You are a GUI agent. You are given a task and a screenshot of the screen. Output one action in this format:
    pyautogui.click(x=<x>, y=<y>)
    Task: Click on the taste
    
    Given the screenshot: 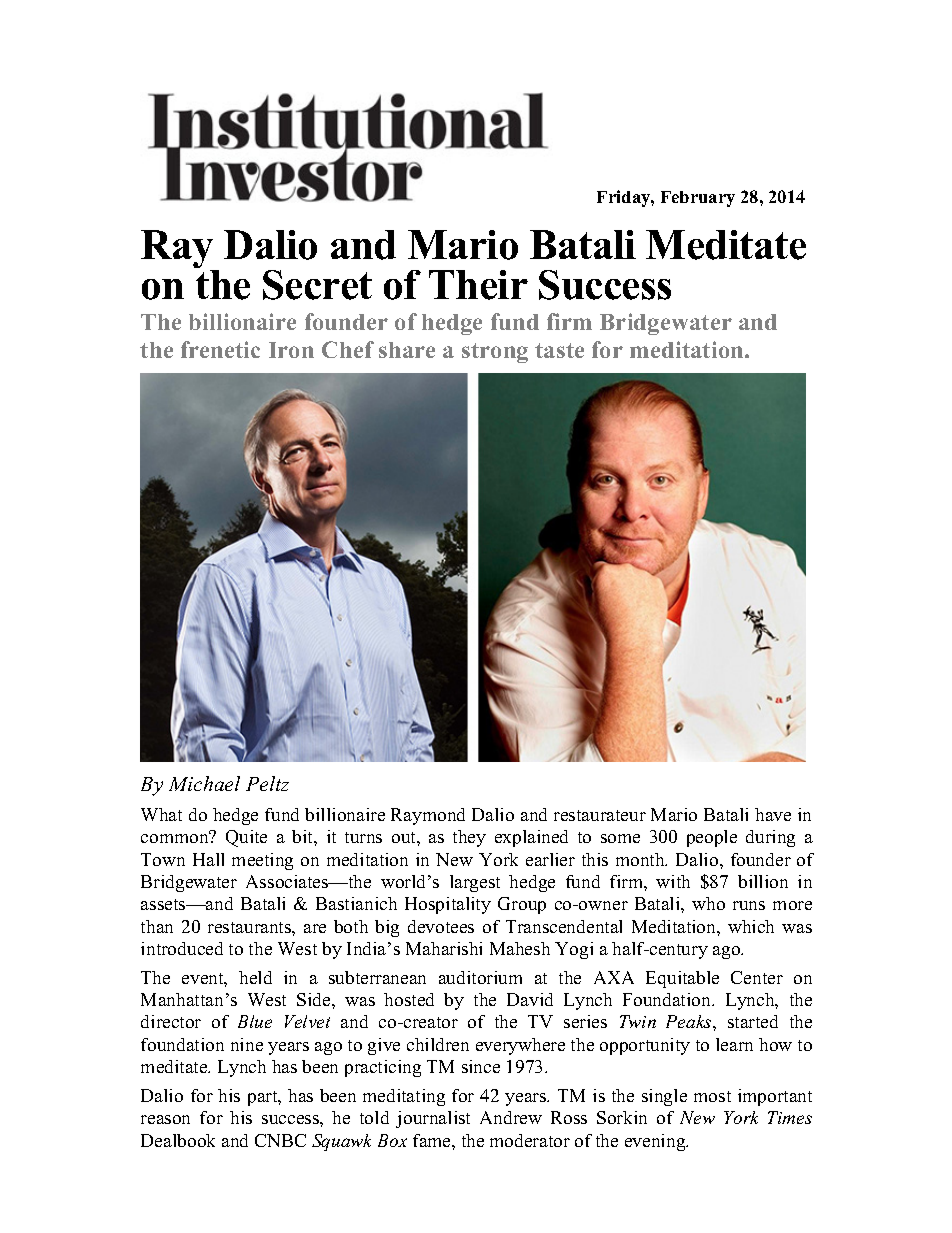 What is the action you would take?
    pyautogui.click(x=559, y=350)
